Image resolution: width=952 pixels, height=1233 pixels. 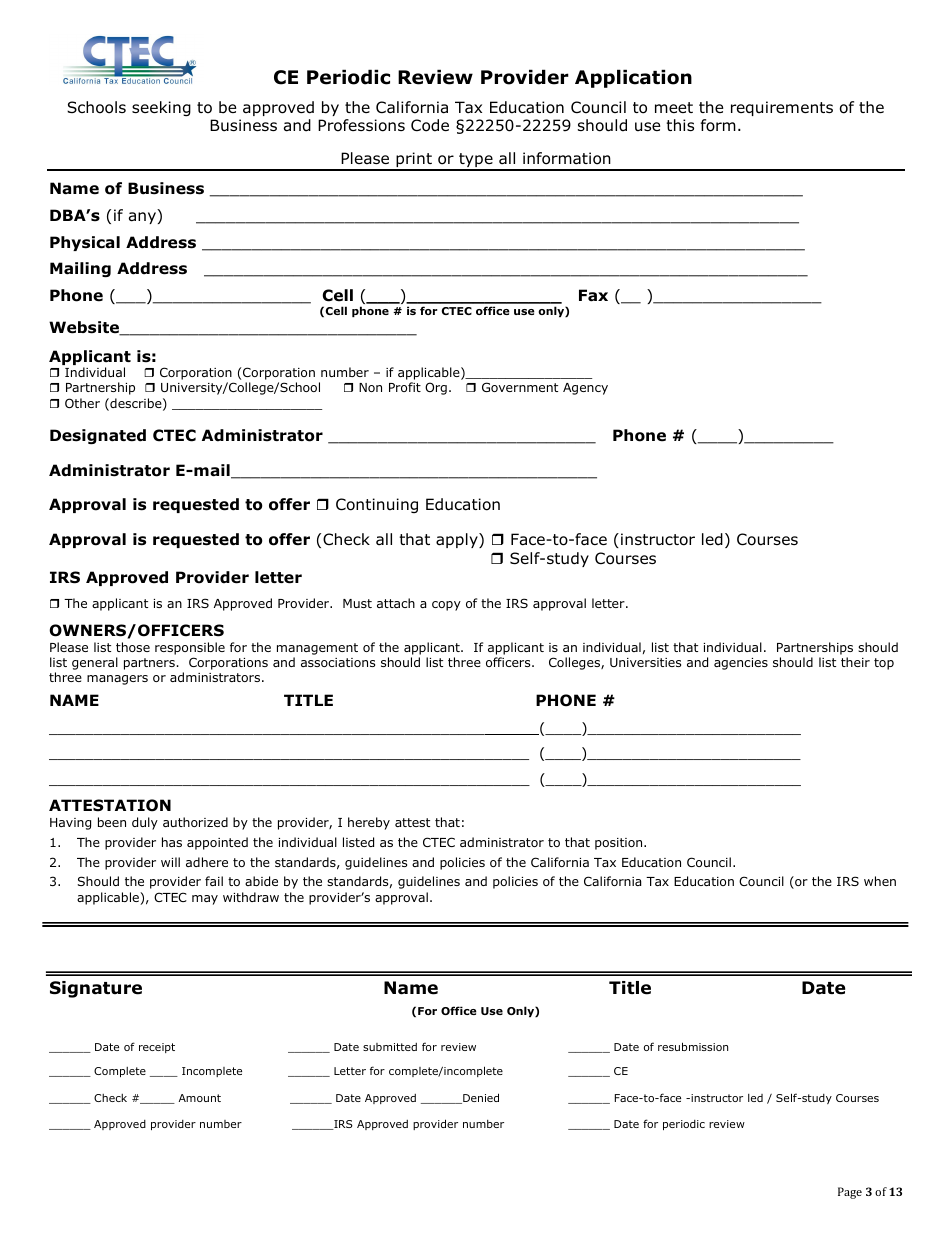 What do you see at coordinates (446, 606) in the image?
I see `copy` at bounding box center [446, 606].
